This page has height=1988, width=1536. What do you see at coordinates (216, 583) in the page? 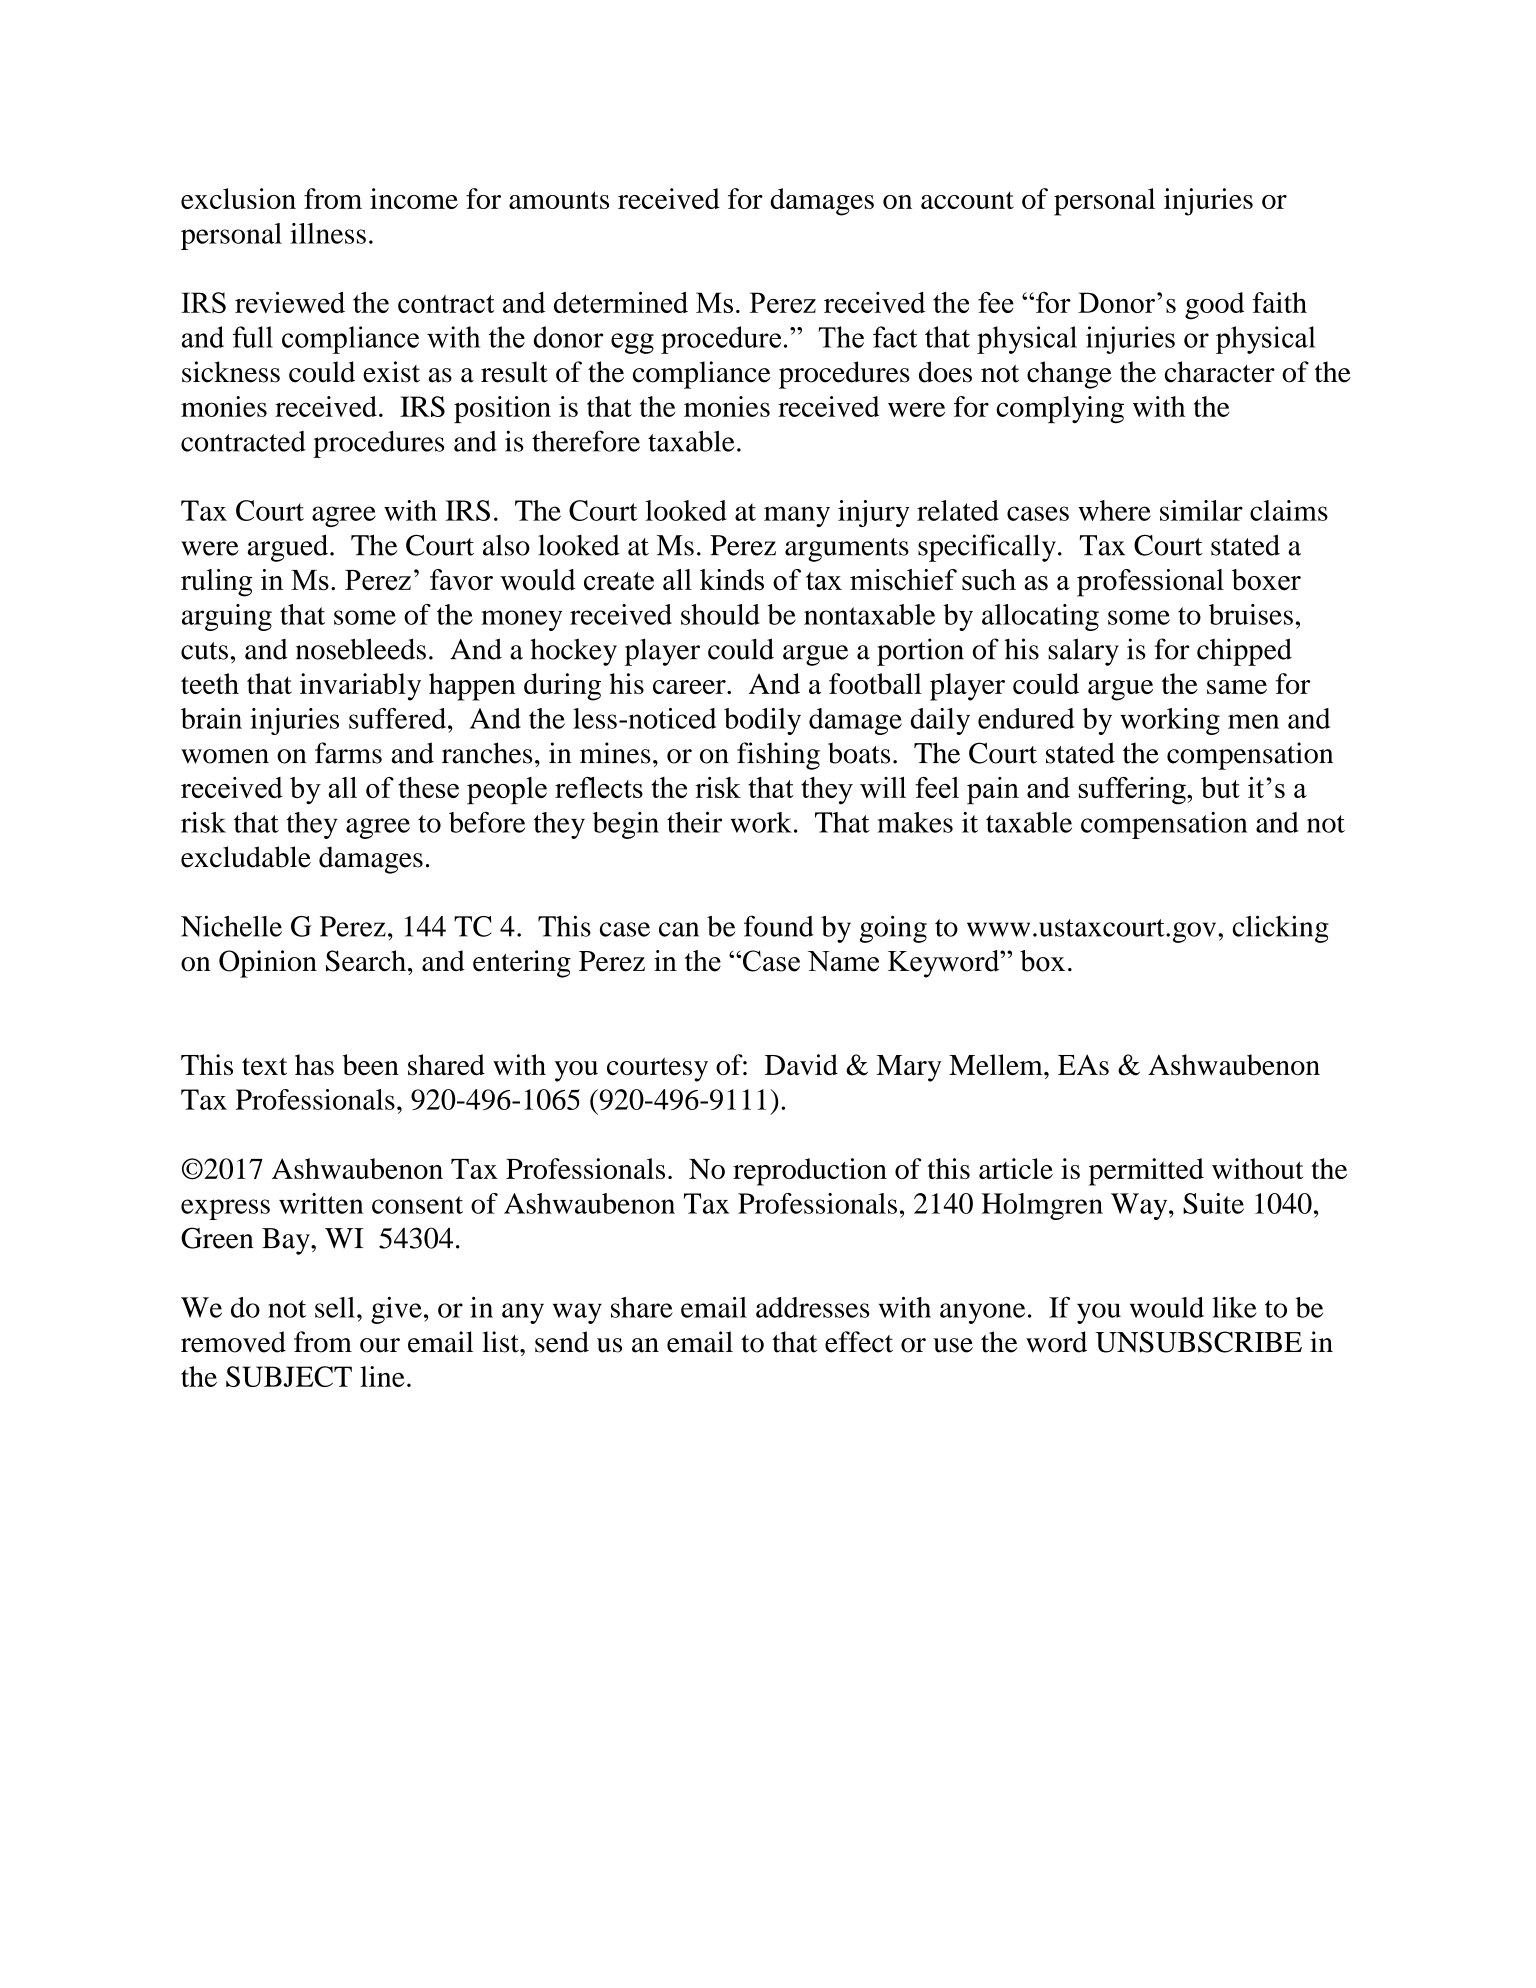
I see `ruling` at bounding box center [216, 583].
